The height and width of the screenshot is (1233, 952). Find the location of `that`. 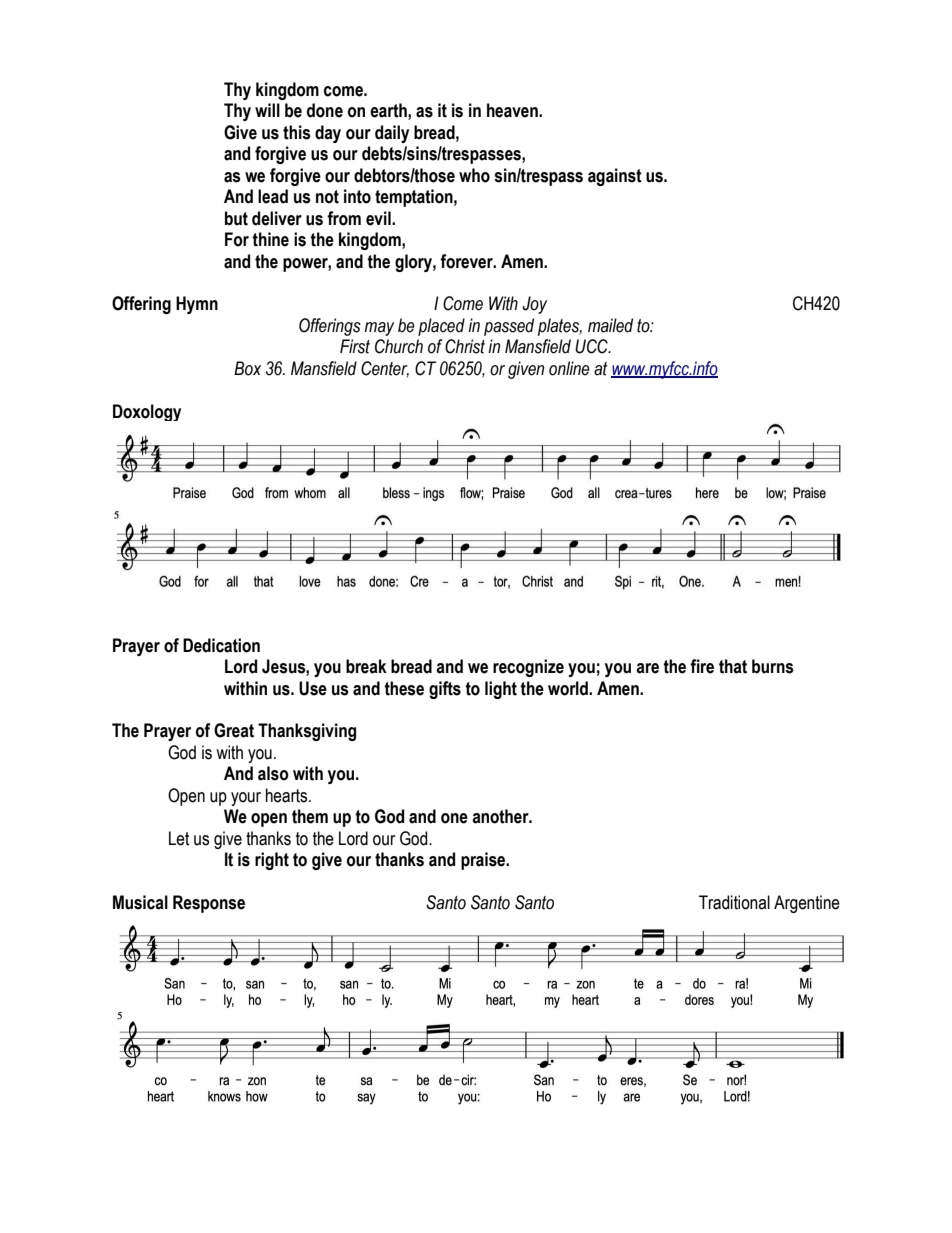

that is located at coordinates (733, 666).
